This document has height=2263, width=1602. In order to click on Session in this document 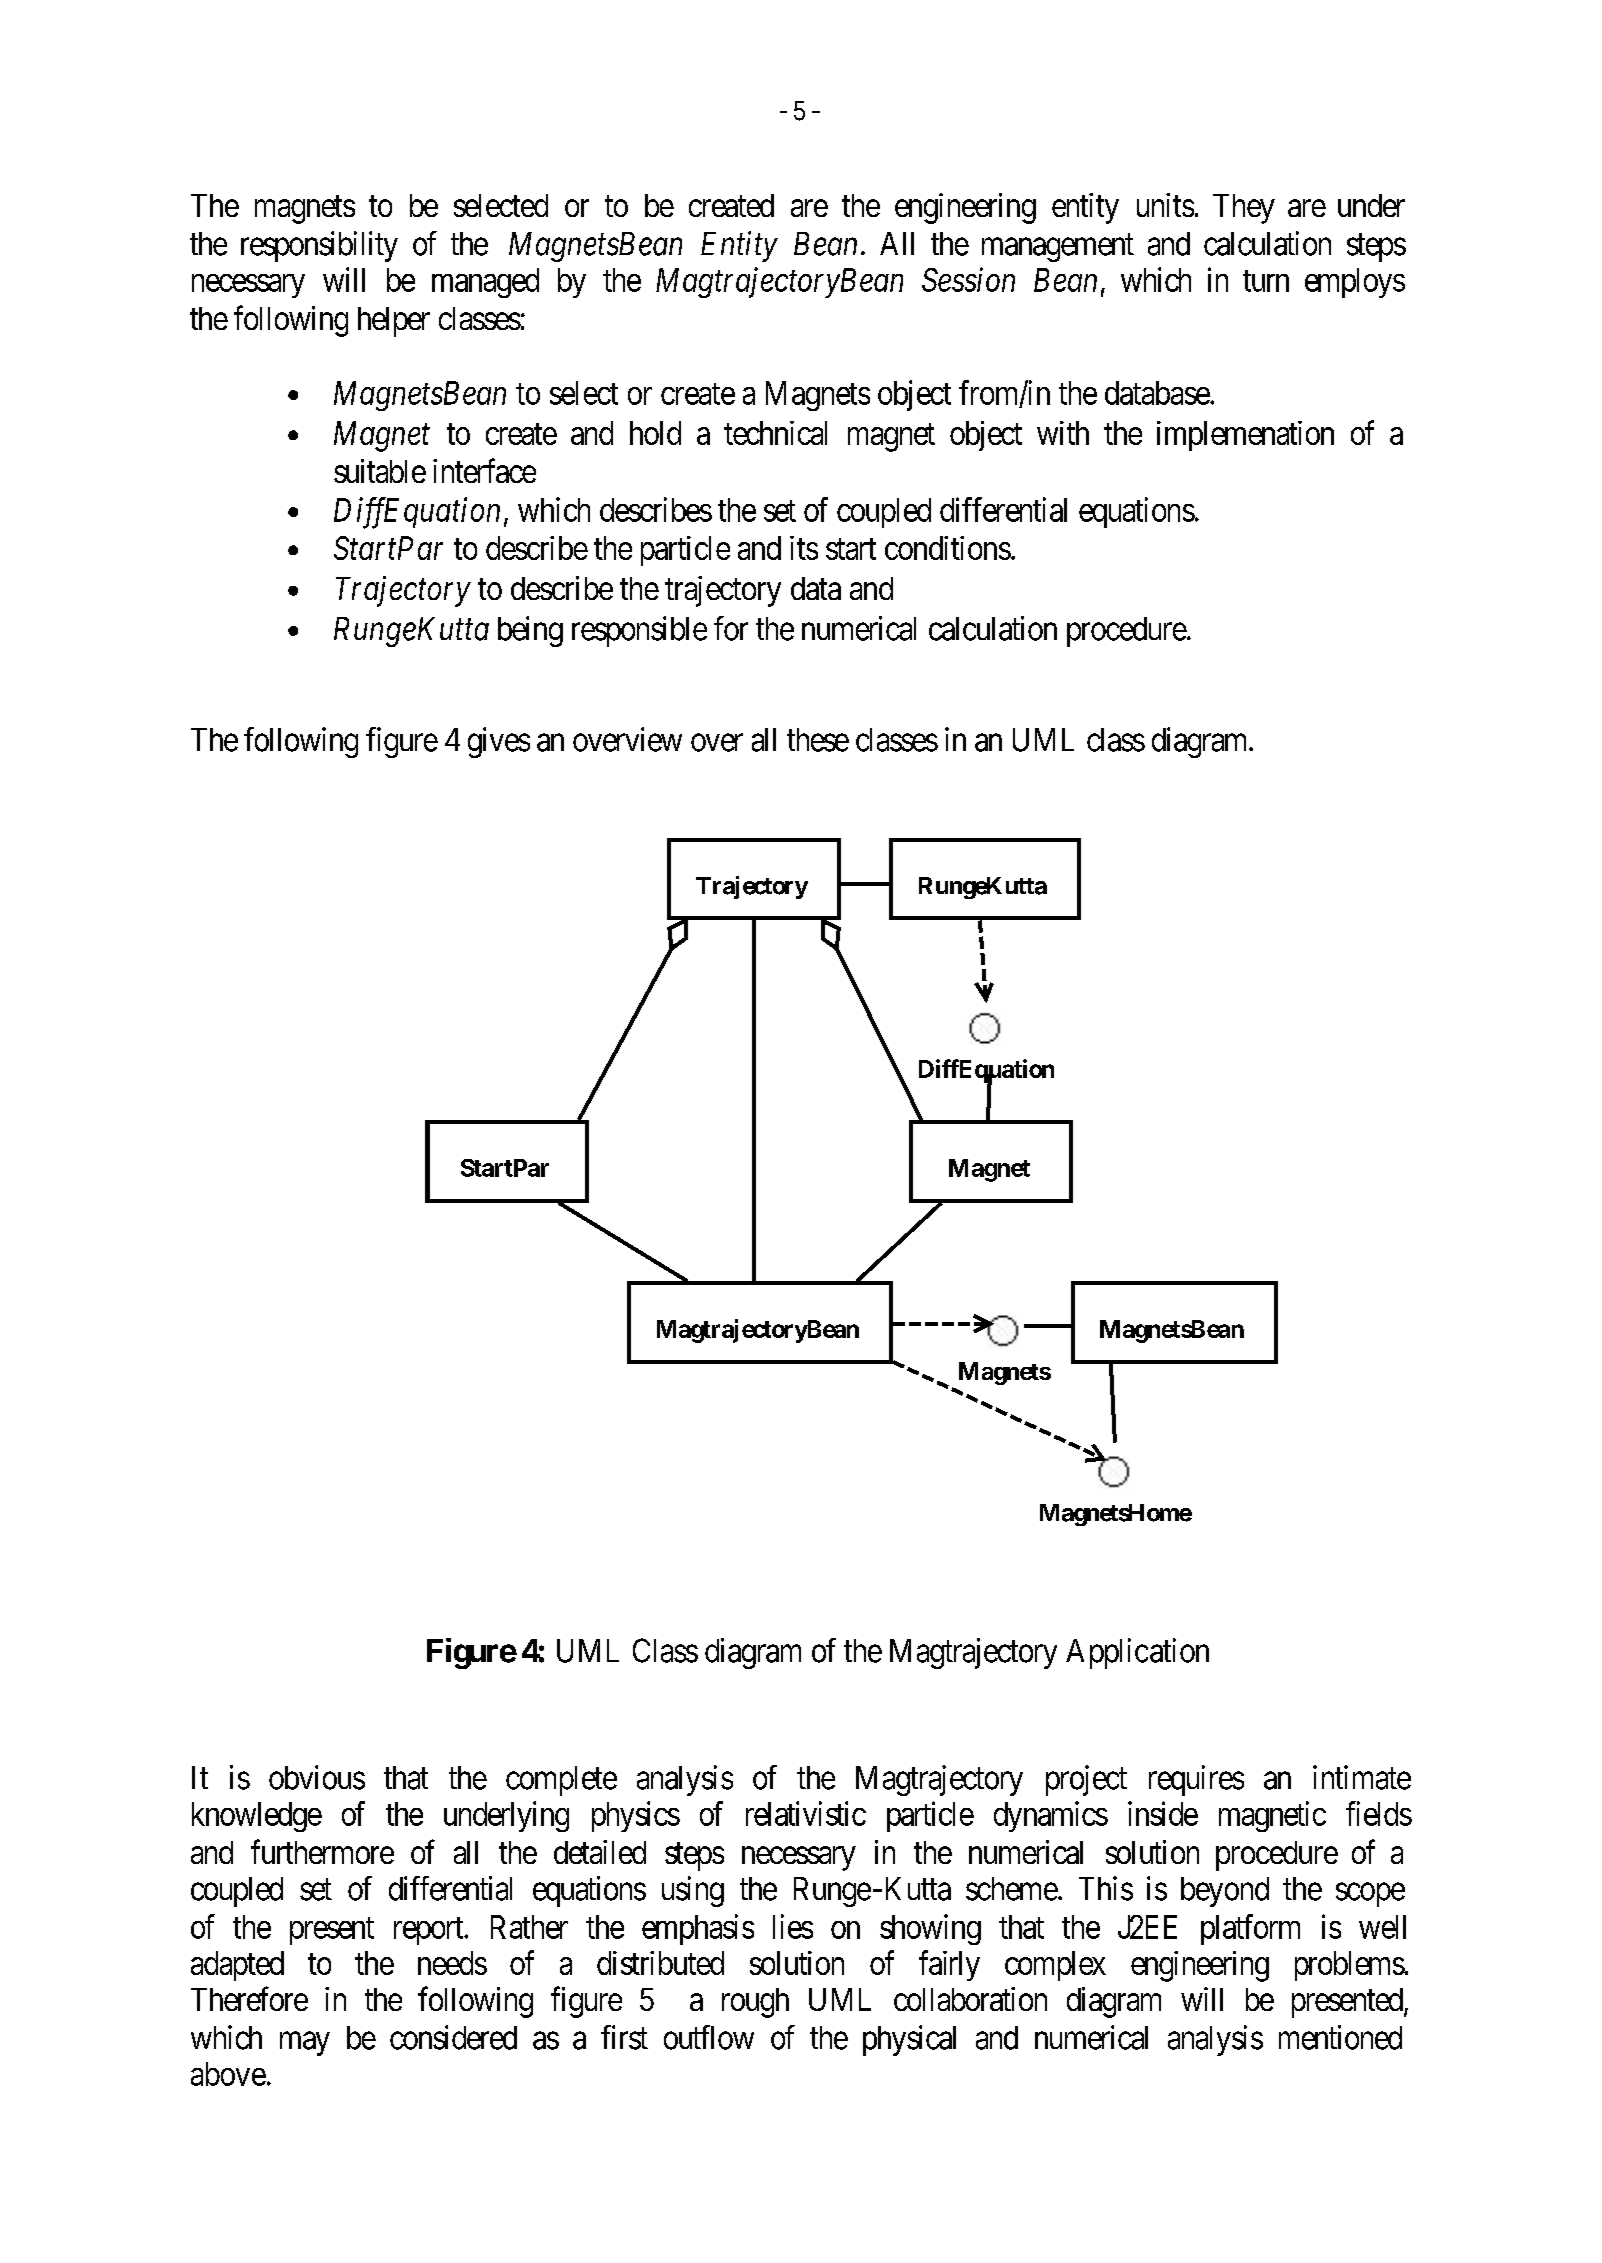, I will do `click(968, 280)`.
